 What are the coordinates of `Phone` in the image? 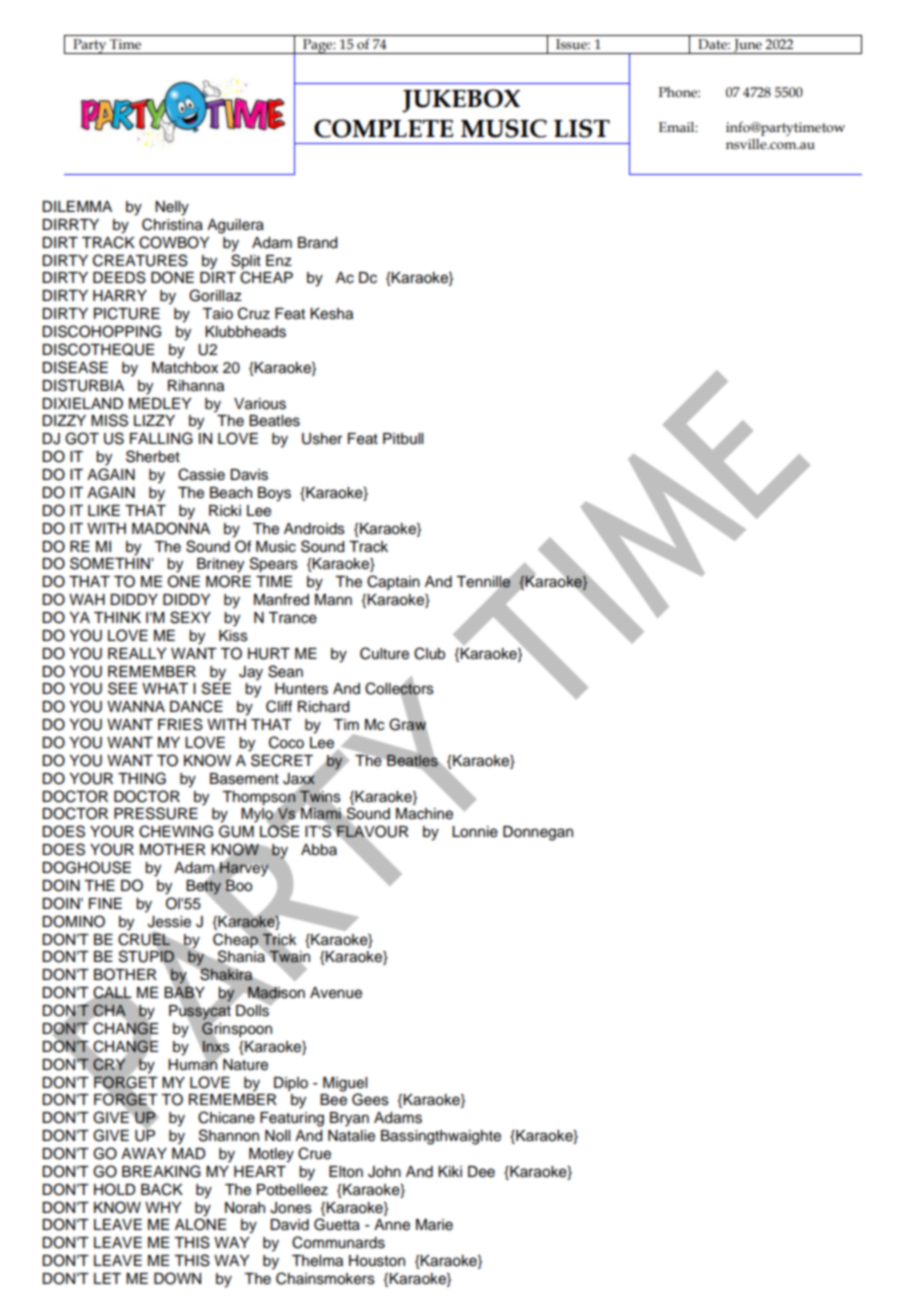 It's located at (679, 92).
